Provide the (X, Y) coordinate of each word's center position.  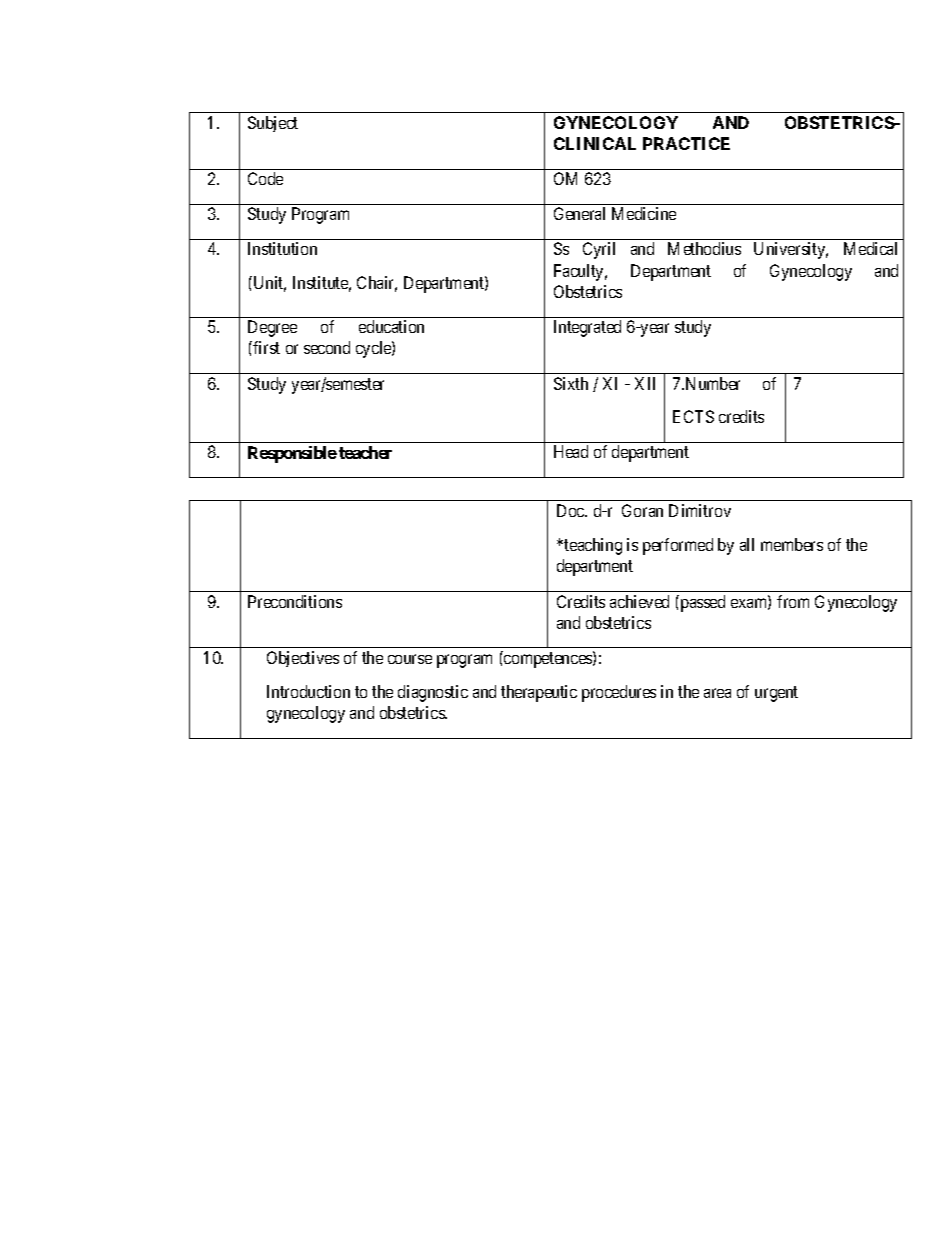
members (792, 544)
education (391, 326)
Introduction (308, 691)
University (791, 250)
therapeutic (539, 693)
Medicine (644, 213)
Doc (571, 510)
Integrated (587, 328)
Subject (273, 124)
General (579, 213)
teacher (365, 452)
